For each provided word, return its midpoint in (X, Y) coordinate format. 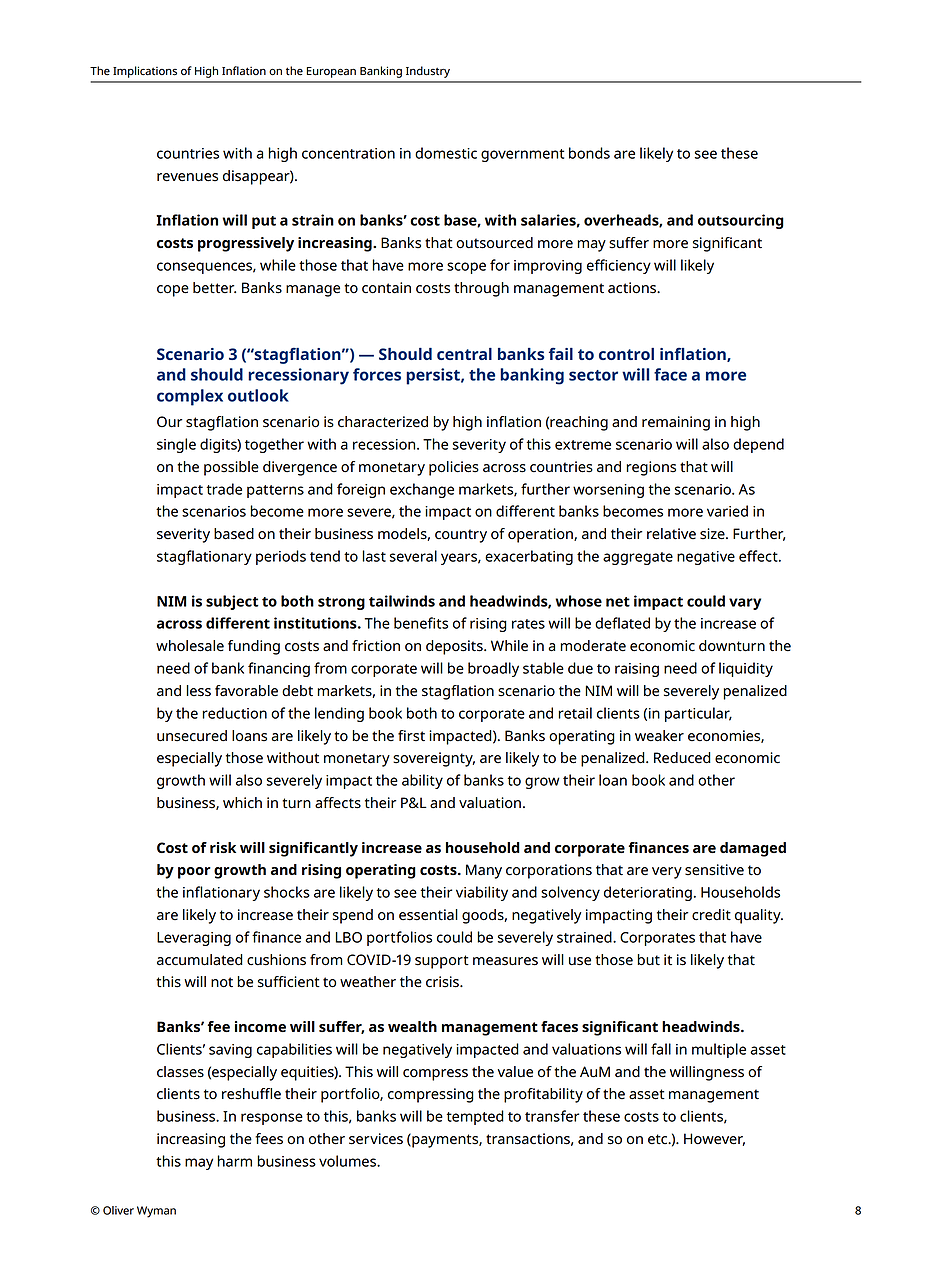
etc (659, 1139)
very (667, 873)
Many (484, 871)
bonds (589, 153)
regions (651, 468)
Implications (145, 72)
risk (223, 847)
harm (234, 1161)
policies (454, 468)
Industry (428, 72)
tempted (475, 1117)
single (176, 445)
